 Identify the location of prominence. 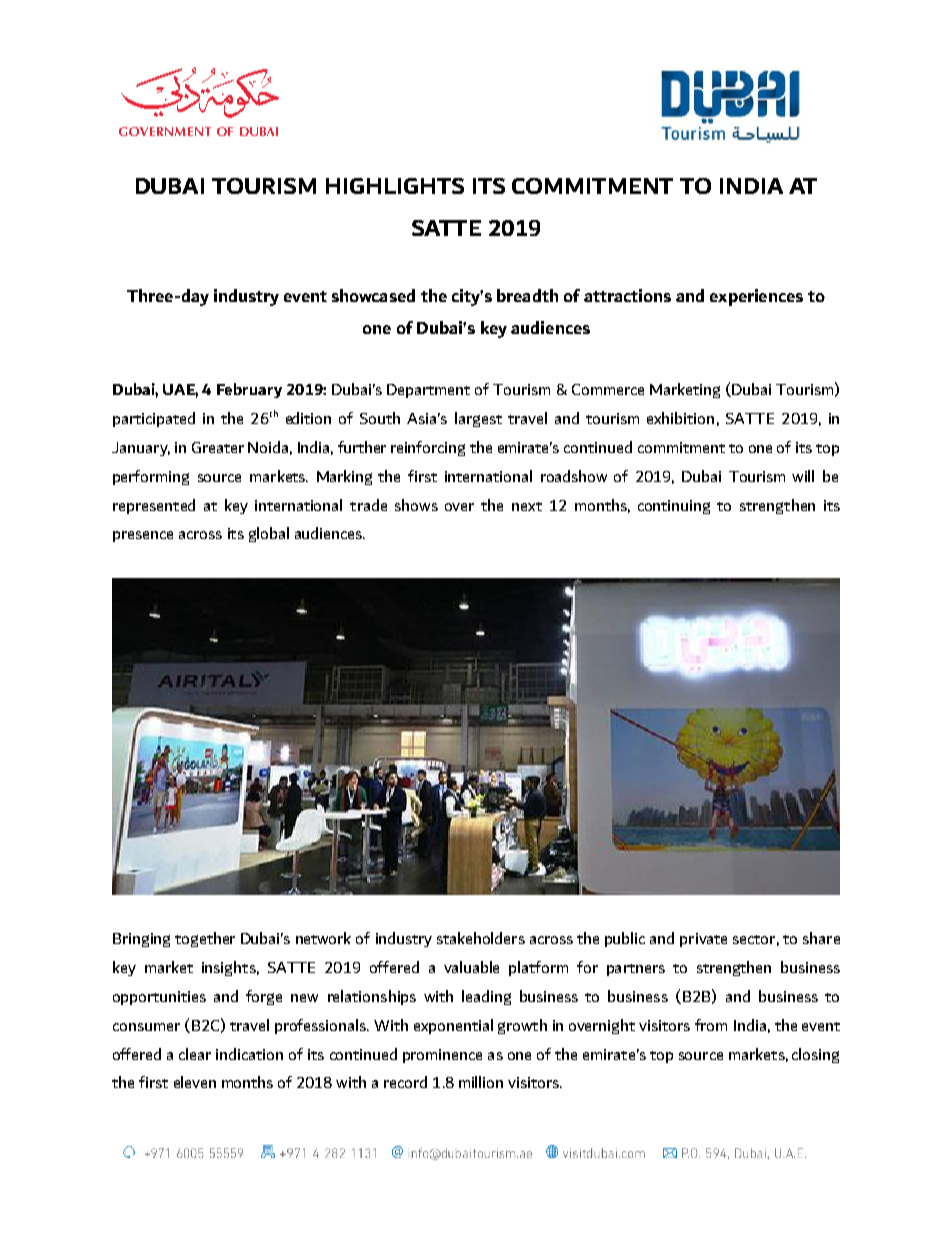
(442, 1056).
